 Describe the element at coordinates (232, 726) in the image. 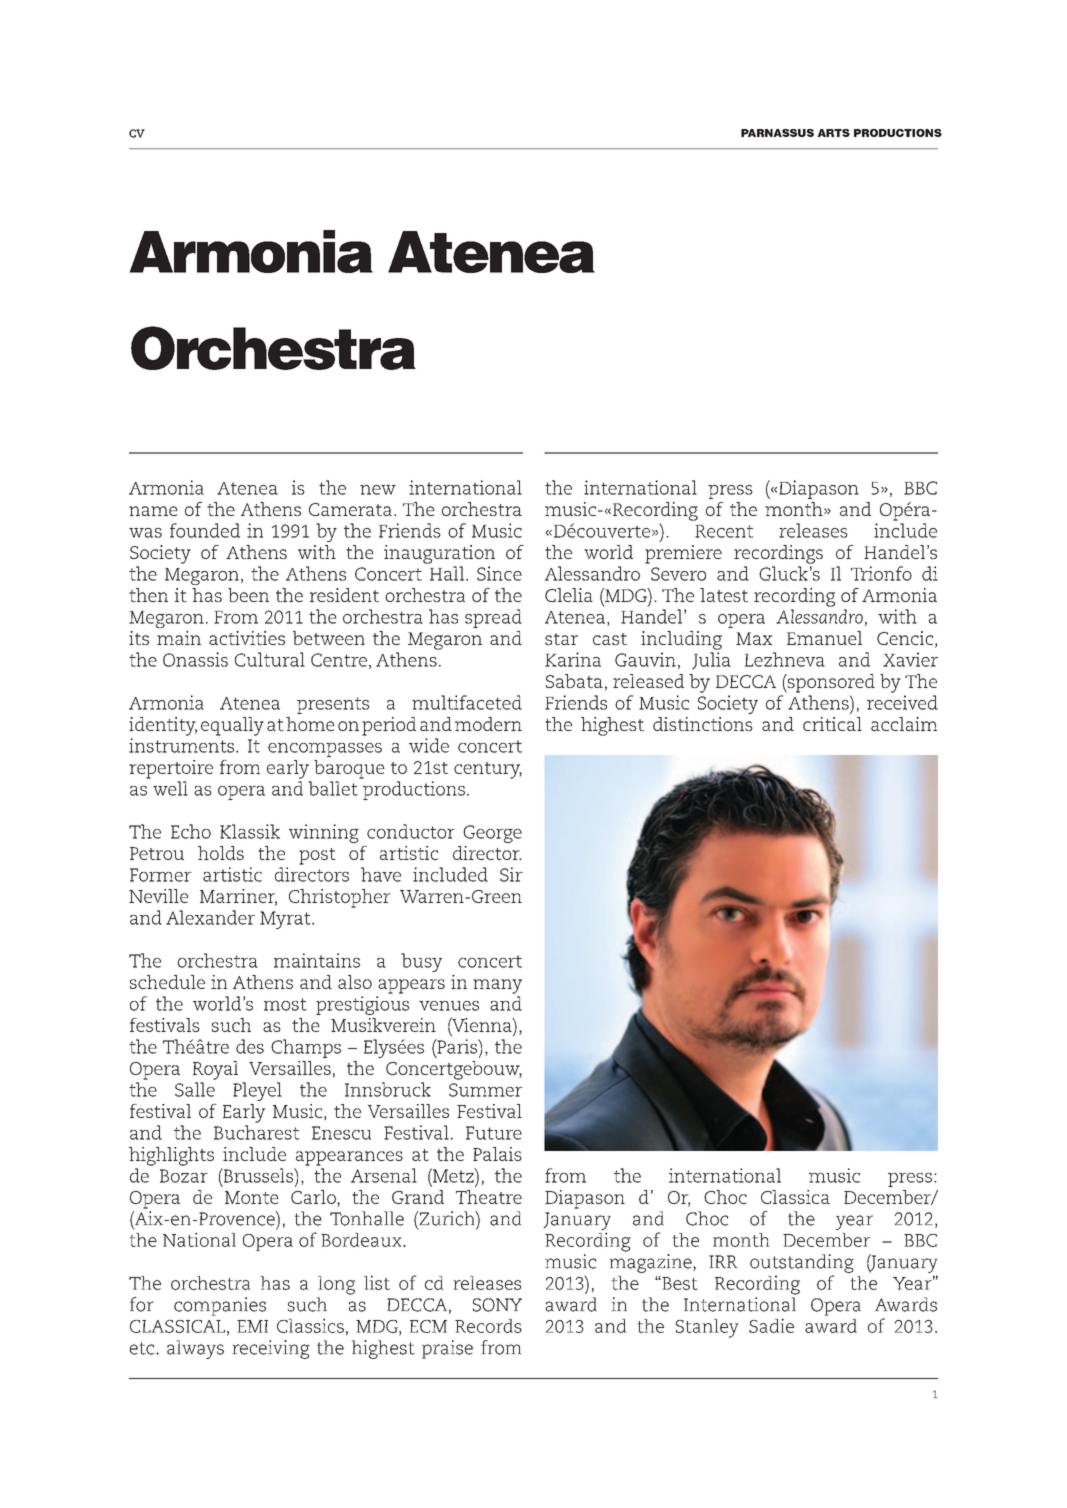

I see `equally` at that location.
